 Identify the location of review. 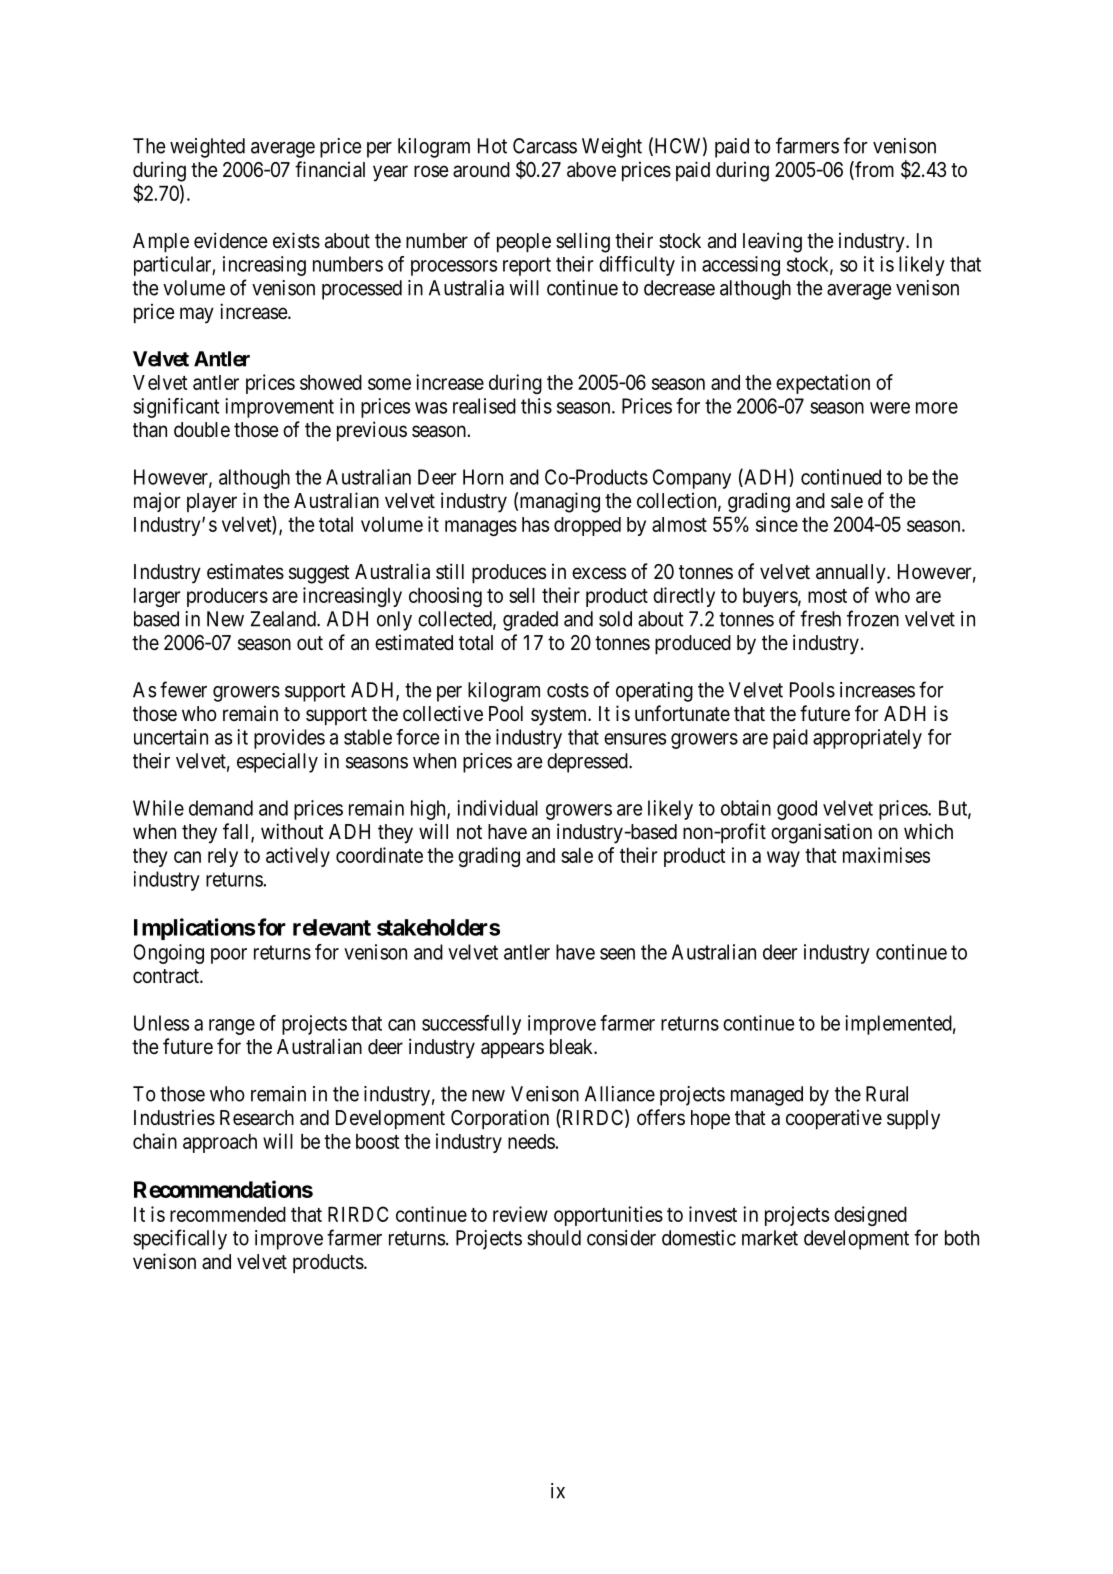
(520, 1214).
